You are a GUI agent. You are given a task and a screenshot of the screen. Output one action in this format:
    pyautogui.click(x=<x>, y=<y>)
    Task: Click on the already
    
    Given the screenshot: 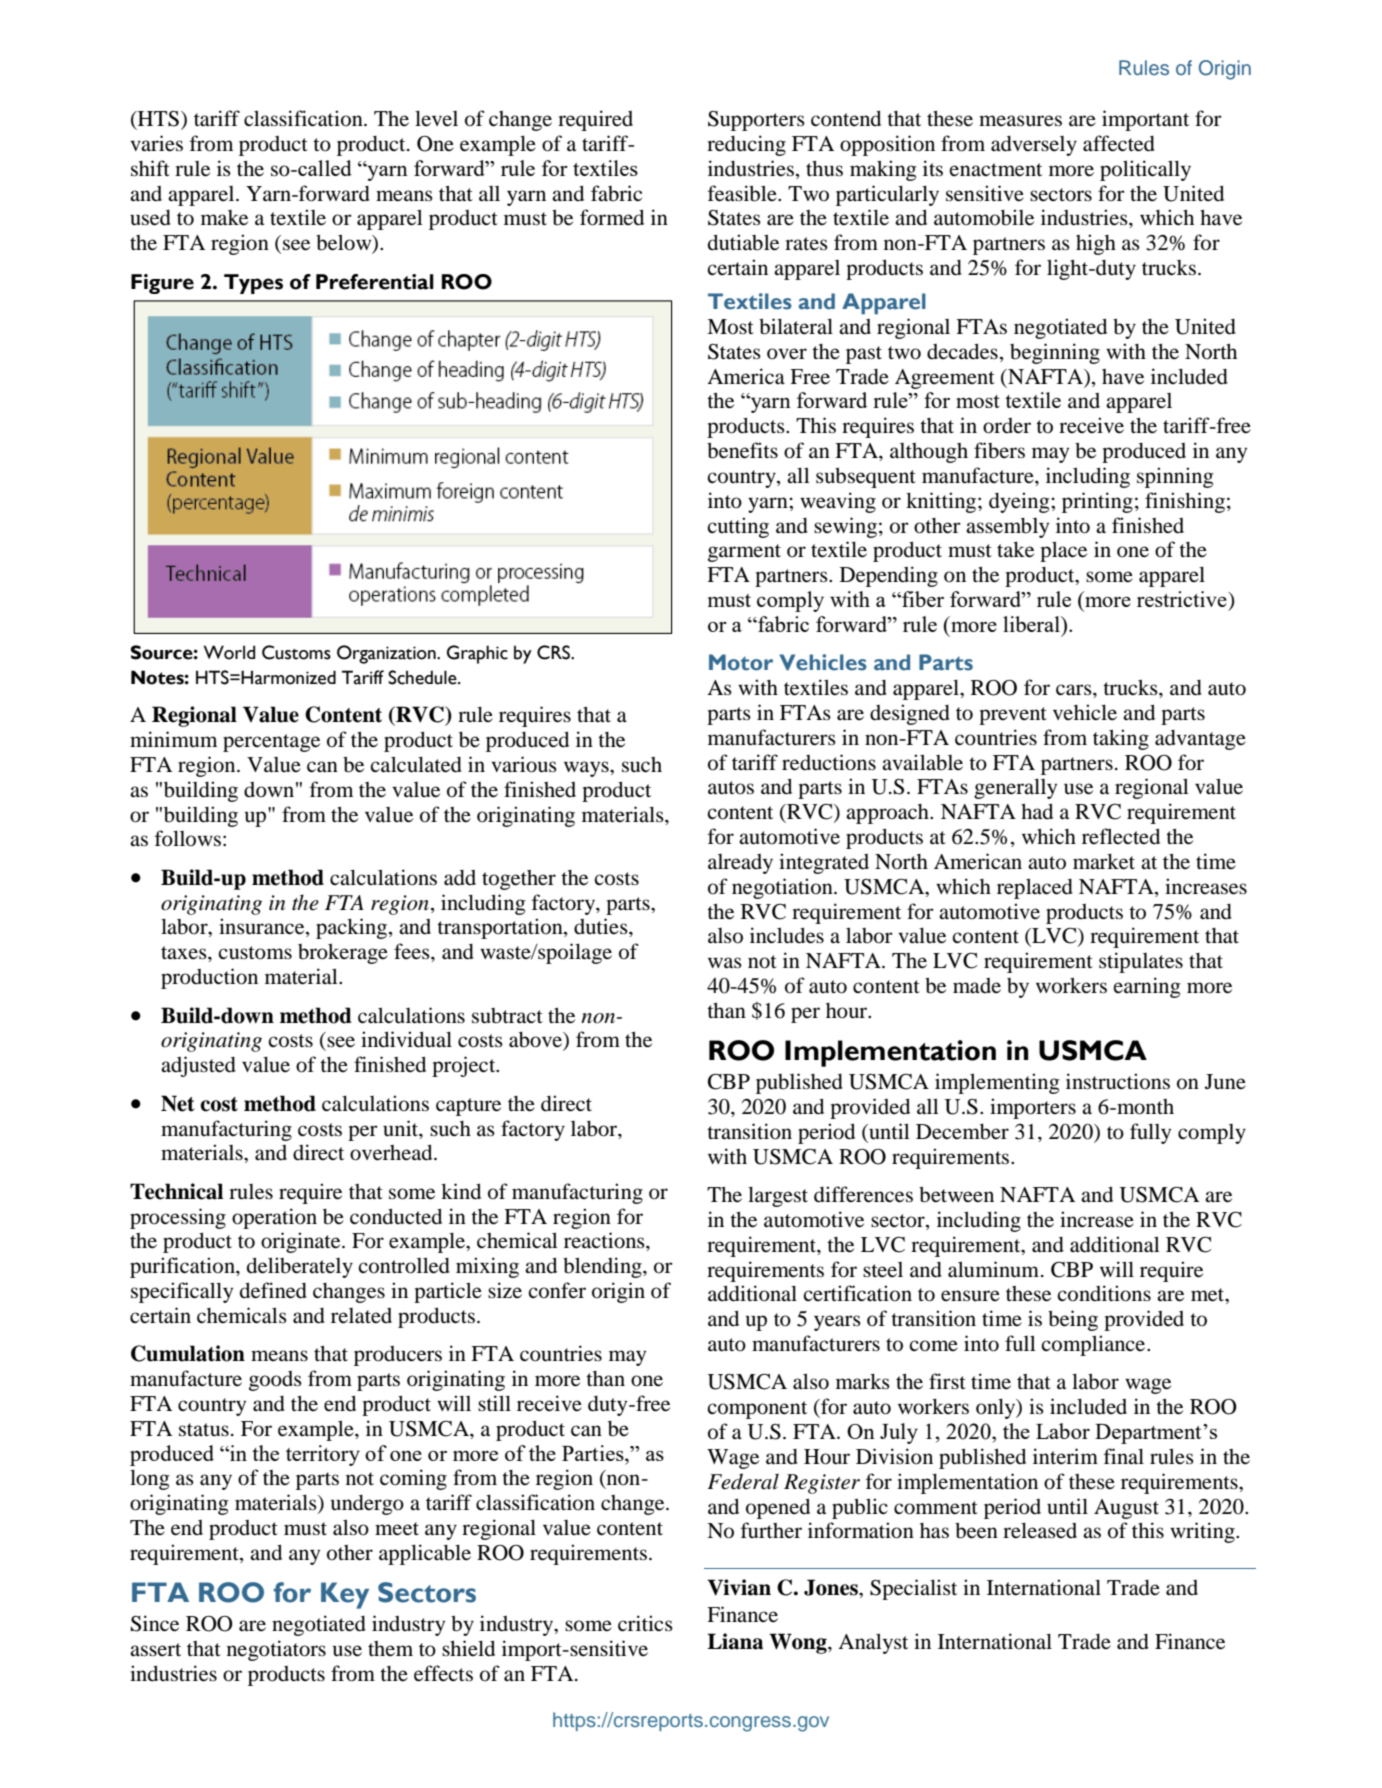 What is the action you would take?
    pyautogui.click(x=740, y=864)
